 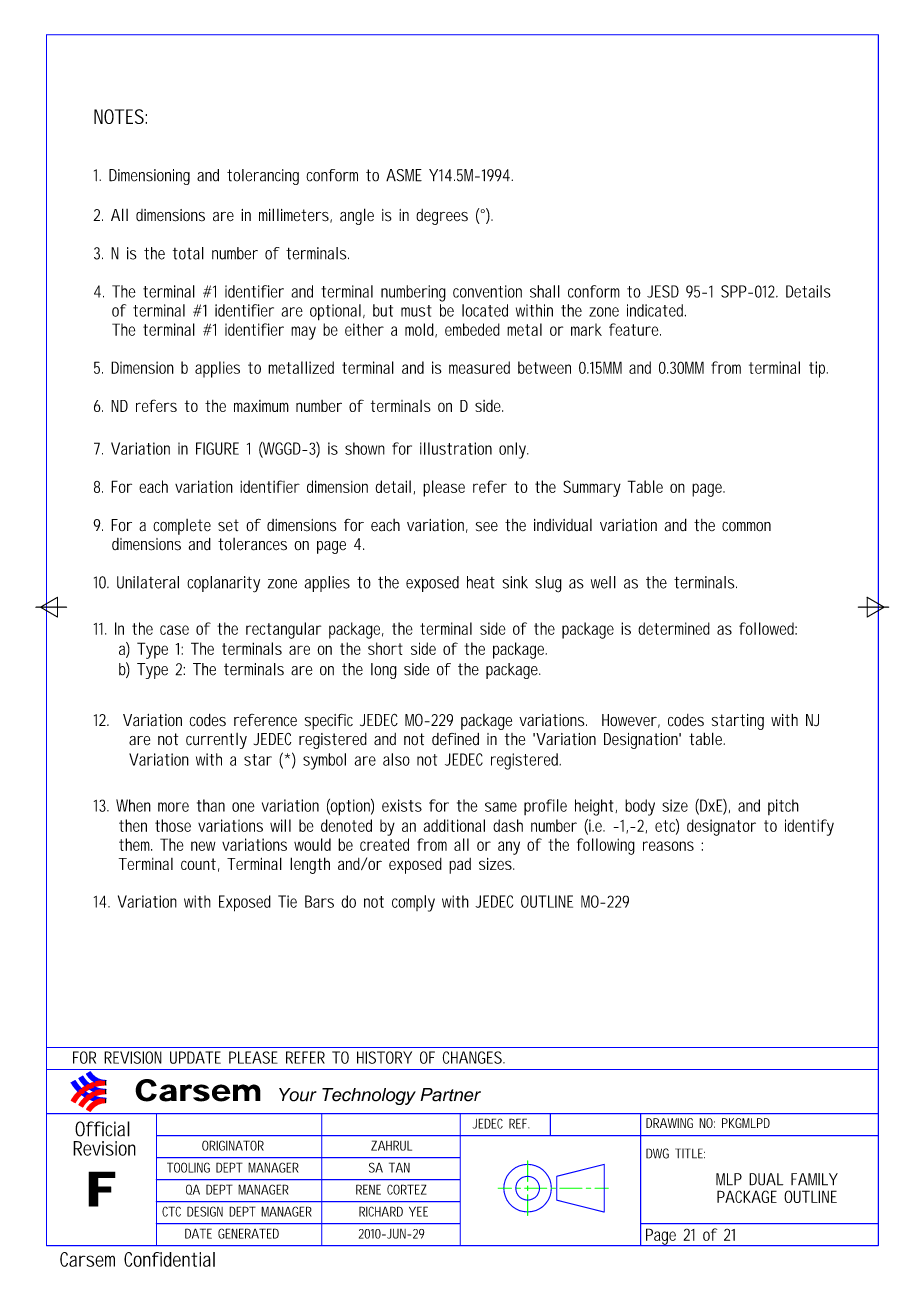 What do you see at coordinates (418, 1211) in the document?
I see `YEE` at bounding box center [418, 1211].
